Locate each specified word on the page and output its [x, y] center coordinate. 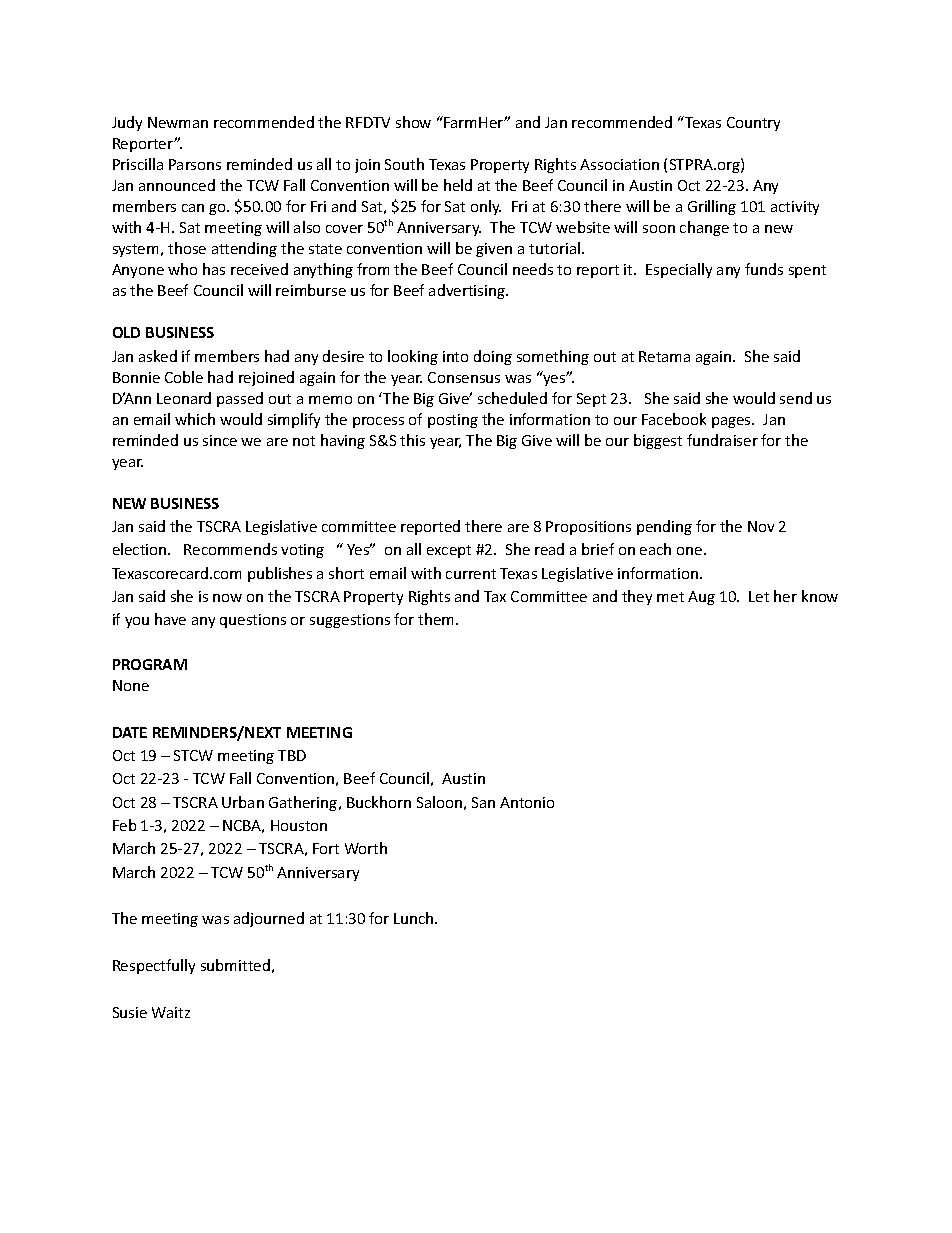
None [131, 685]
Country [753, 124]
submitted [235, 965]
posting [453, 421]
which [195, 419]
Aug [701, 598]
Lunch [415, 918]
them [437, 619]
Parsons [195, 164]
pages [732, 422]
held [458, 185]
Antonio [527, 802]
